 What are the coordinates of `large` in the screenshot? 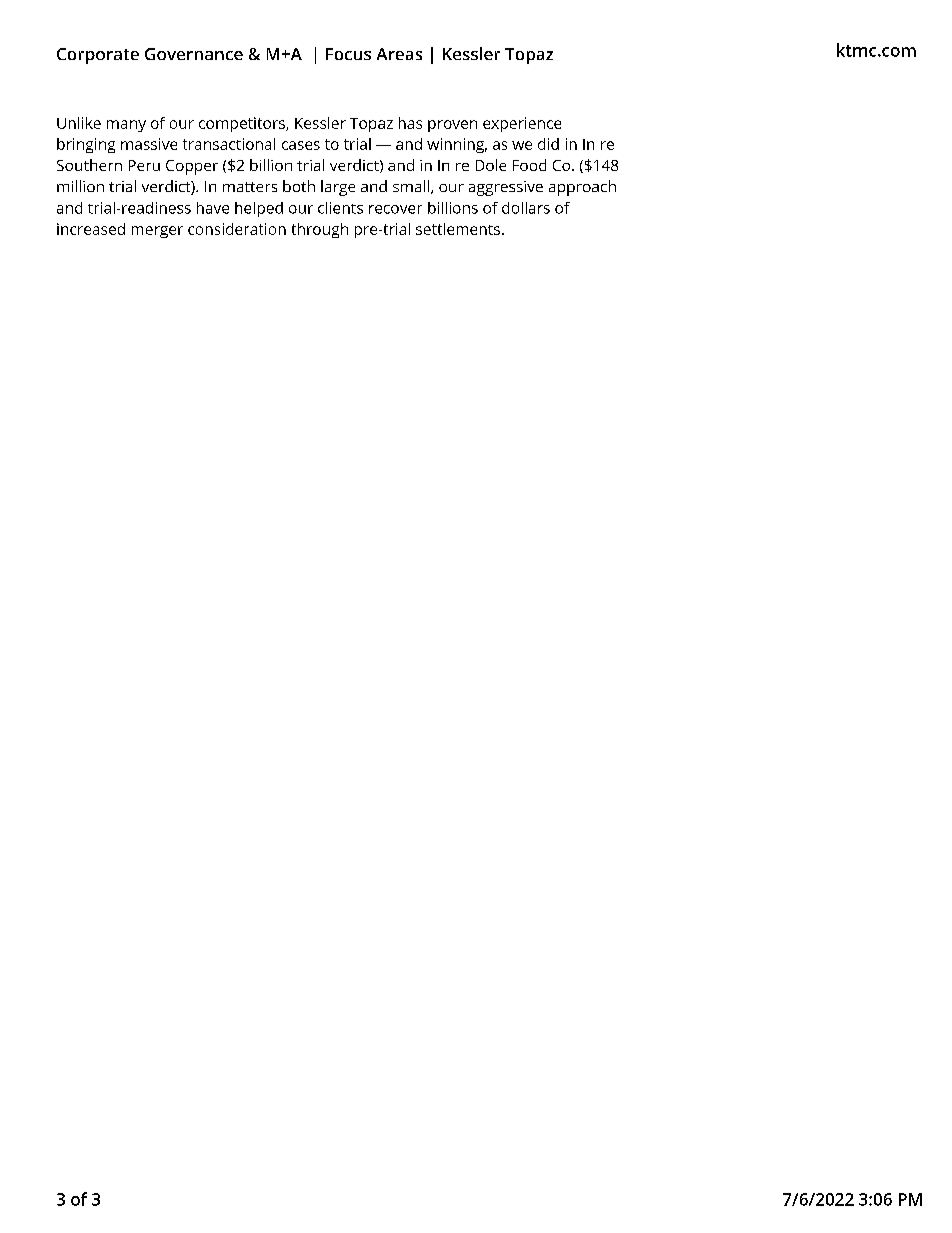 It's located at (338, 188).
